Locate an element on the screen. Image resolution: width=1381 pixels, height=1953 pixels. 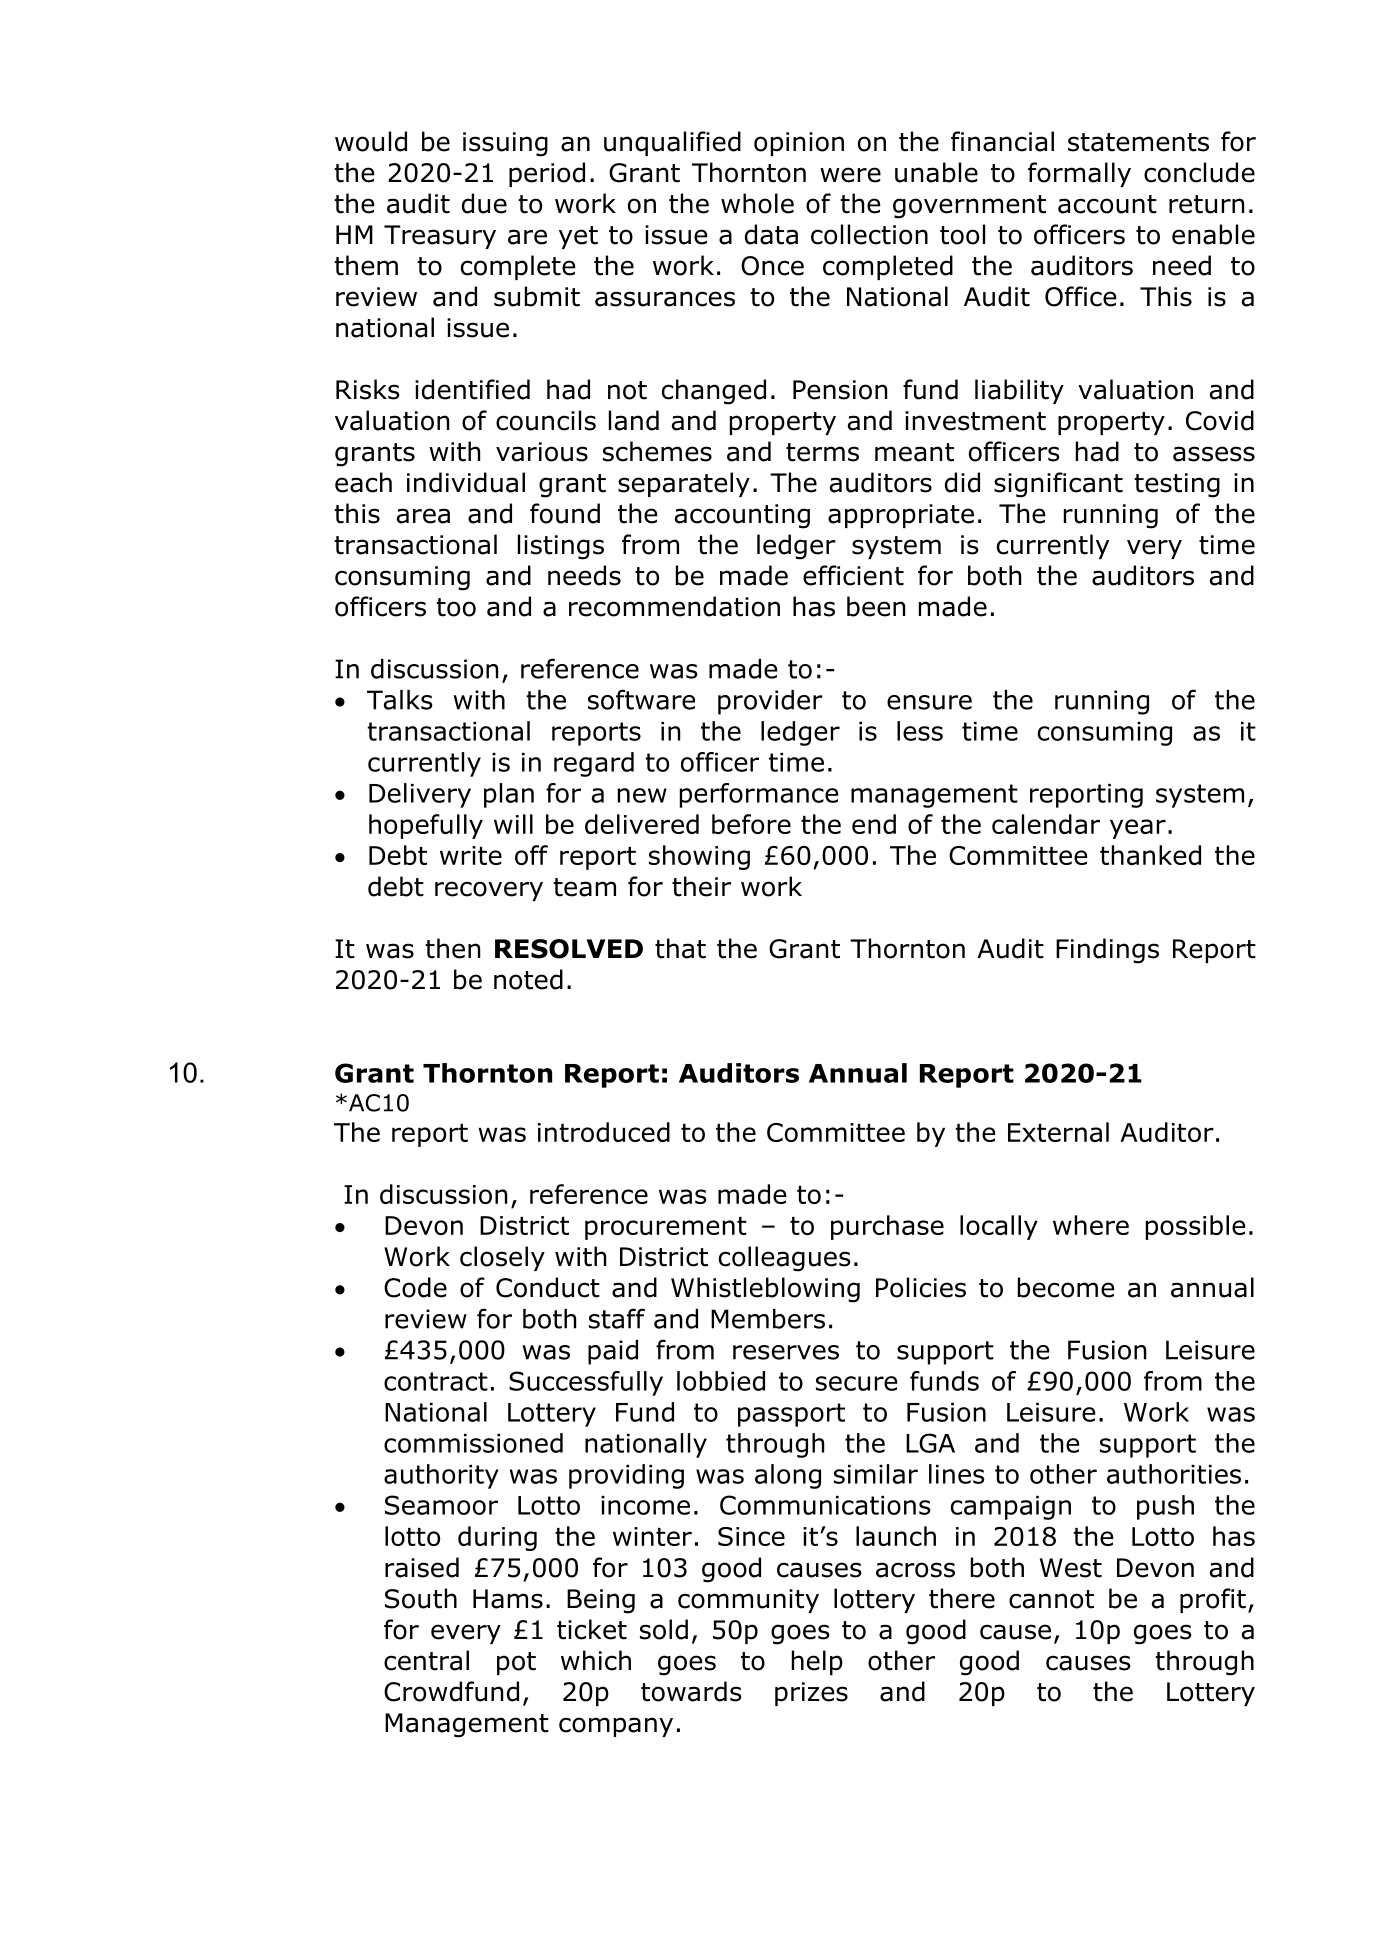
due is located at coordinates (484, 203).
